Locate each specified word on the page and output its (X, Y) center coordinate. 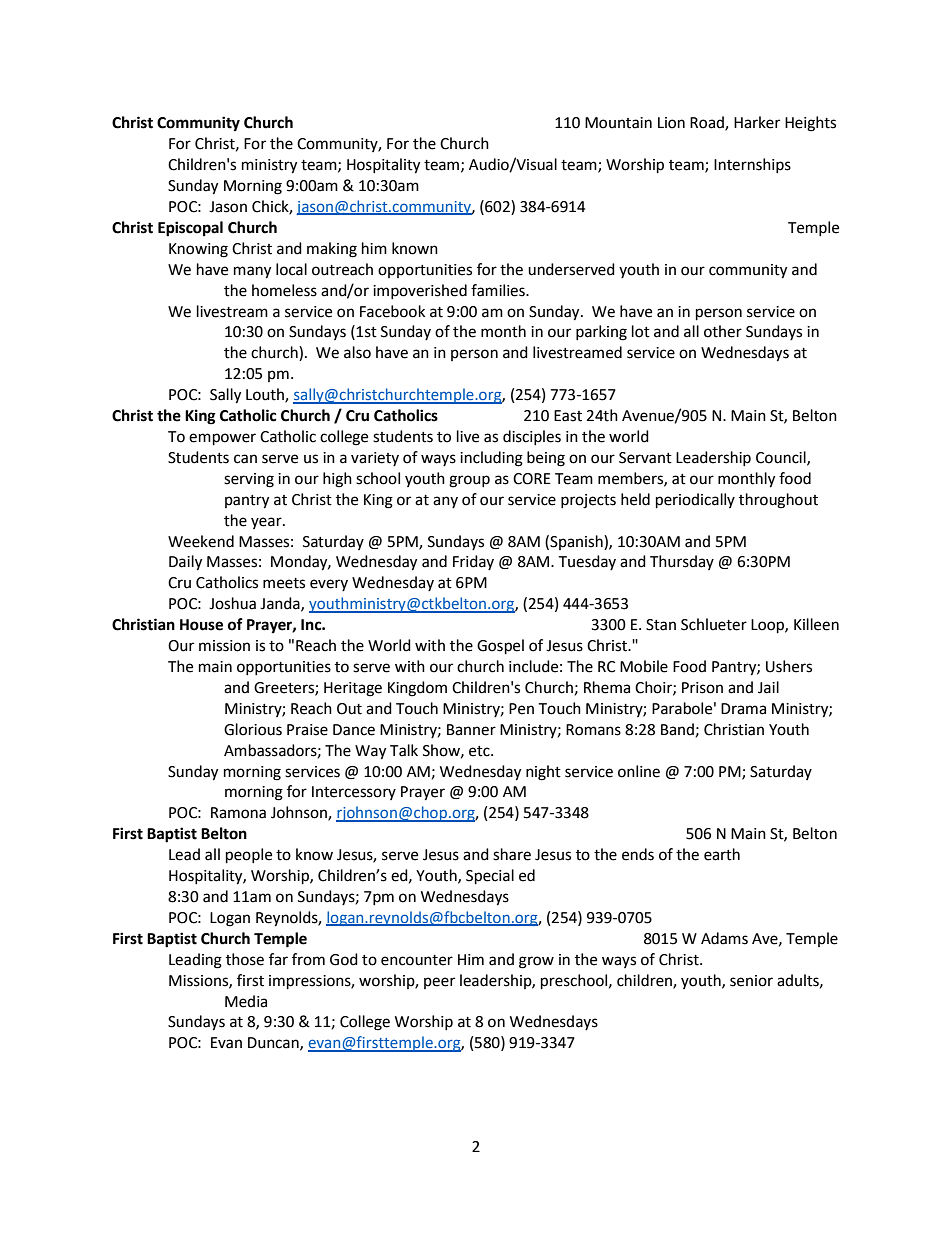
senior (751, 981)
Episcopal (190, 229)
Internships (752, 165)
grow (536, 962)
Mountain (618, 123)
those (245, 959)
